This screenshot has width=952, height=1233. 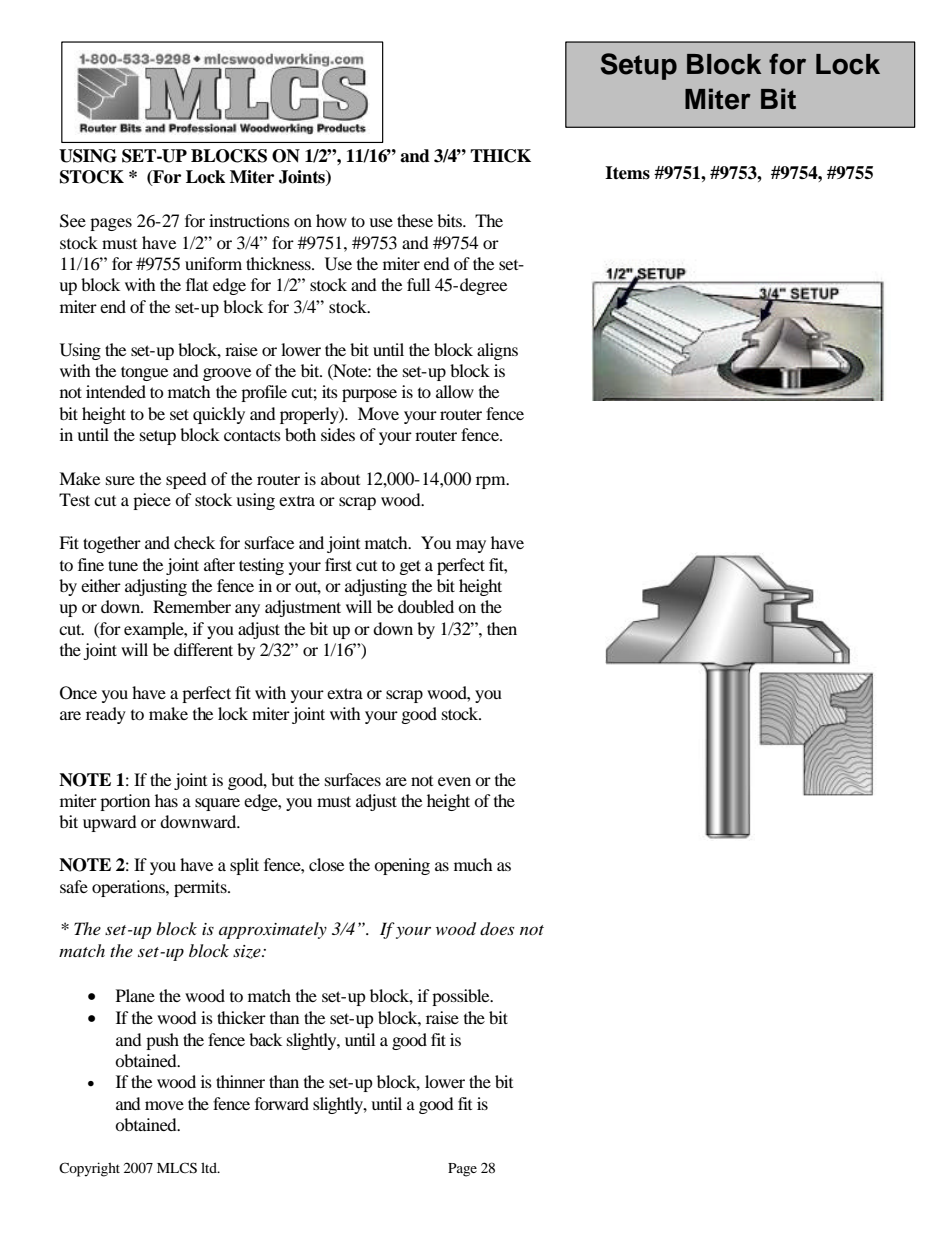 What do you see at coordinates (73, 221) in the screenshot?
I see `See` at bounding box center [73, 221].
